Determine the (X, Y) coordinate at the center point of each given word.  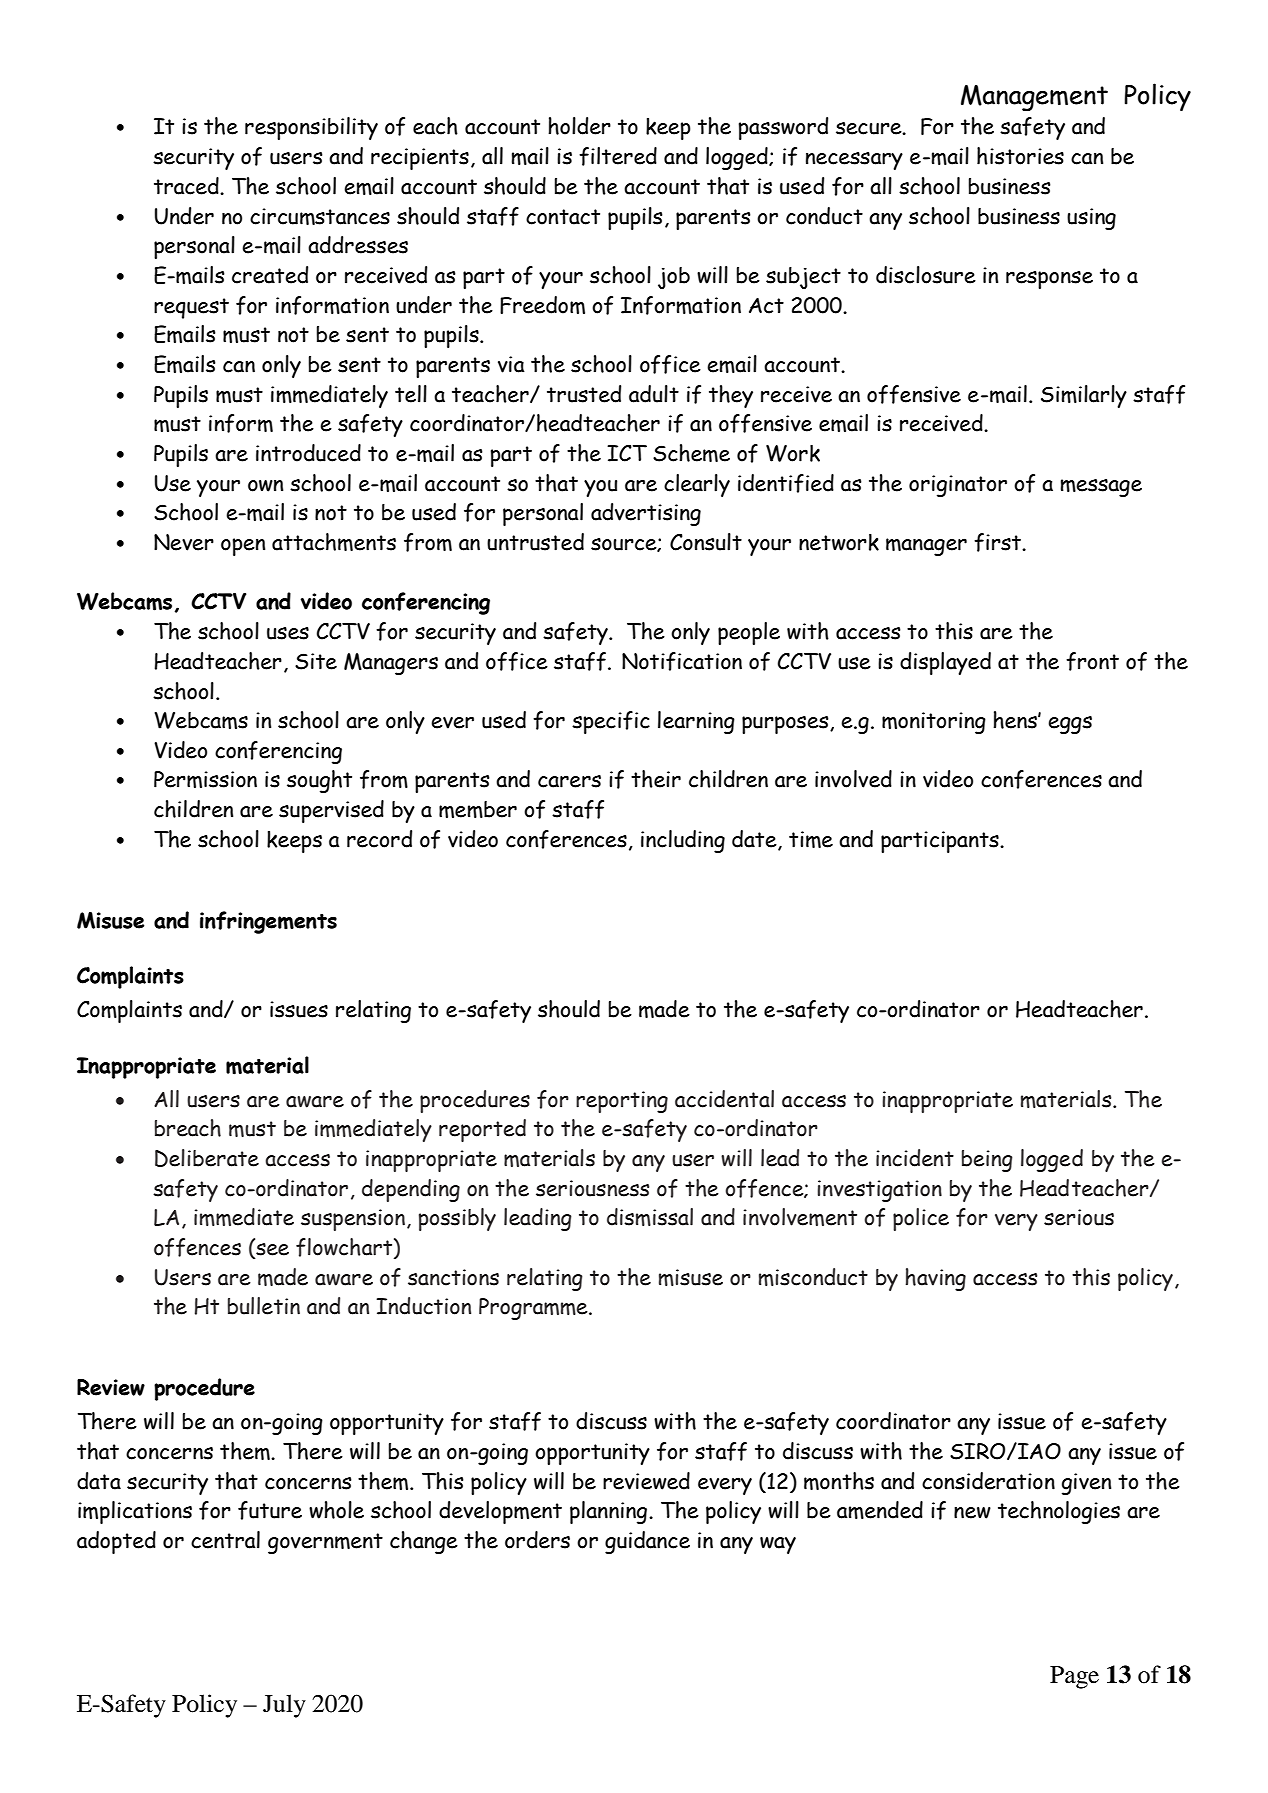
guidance (647, 1542)
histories (1020, 156)
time (811, 839)
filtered (618, 156)
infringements (268, 922)
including (683, 841)
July (284, 1706)
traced (187, 186)
